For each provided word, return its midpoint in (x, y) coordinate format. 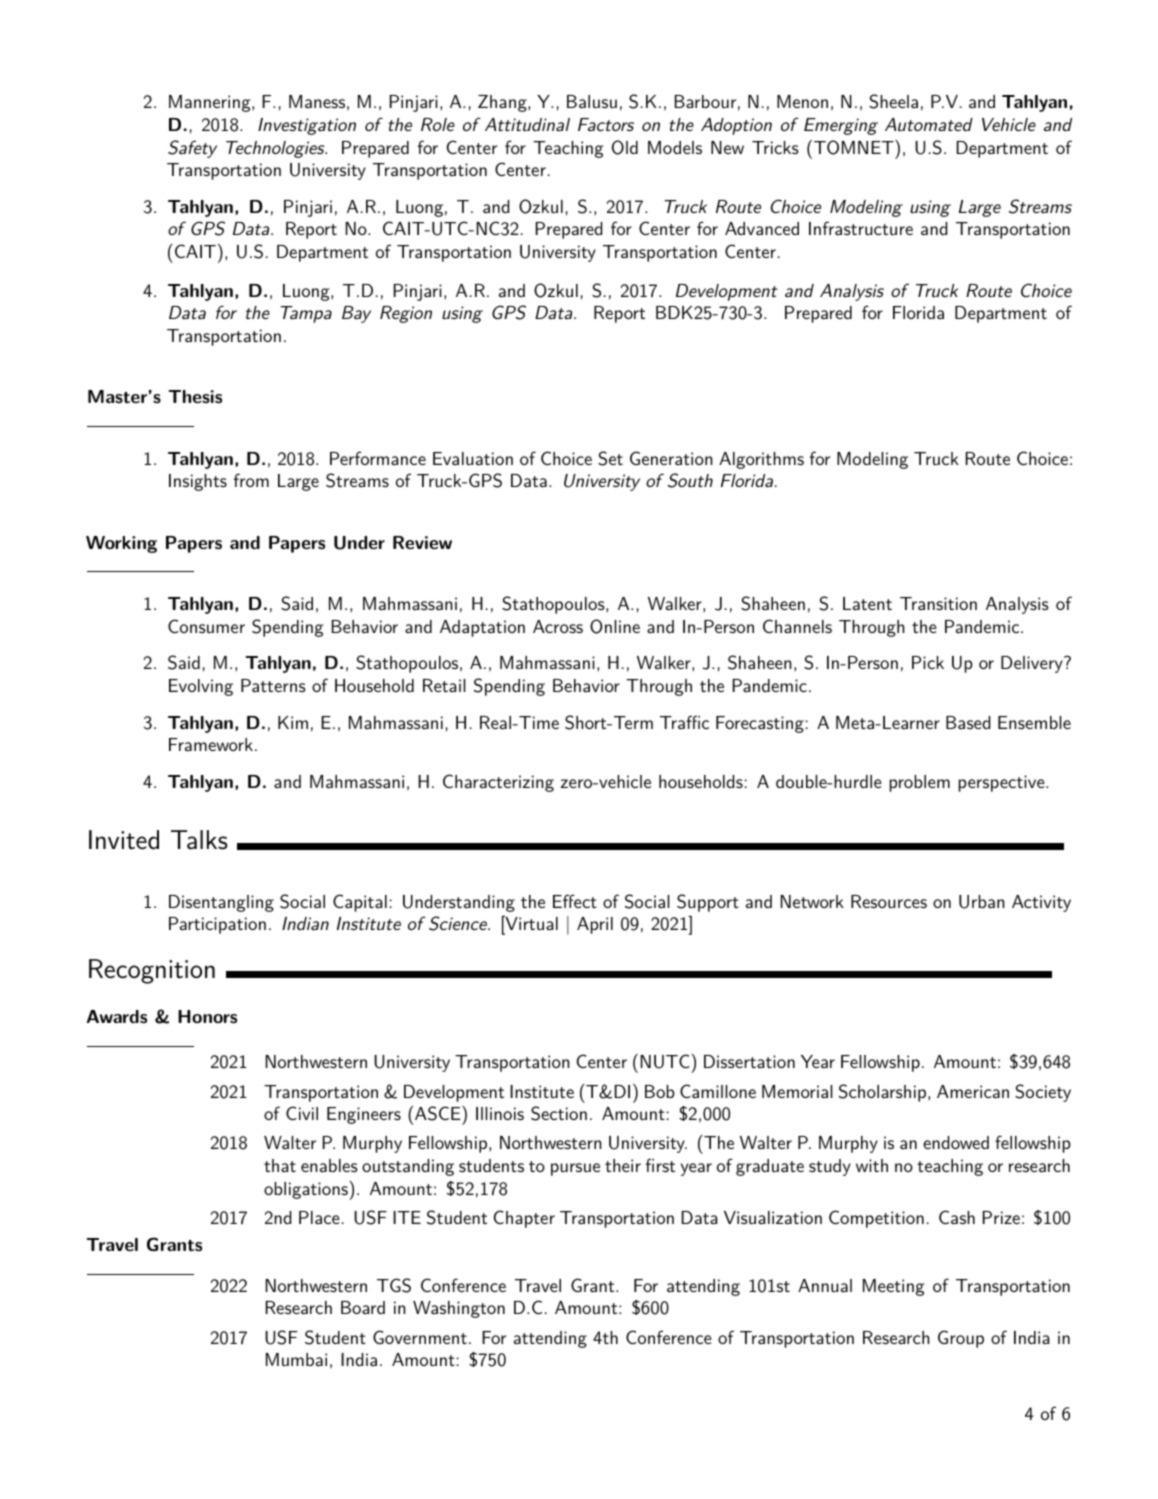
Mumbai (296, 1359)
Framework (211, 744)
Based (968, 722)
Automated (929, 124)
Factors (606, 124)
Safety (192, 149)
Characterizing (498, 783)
